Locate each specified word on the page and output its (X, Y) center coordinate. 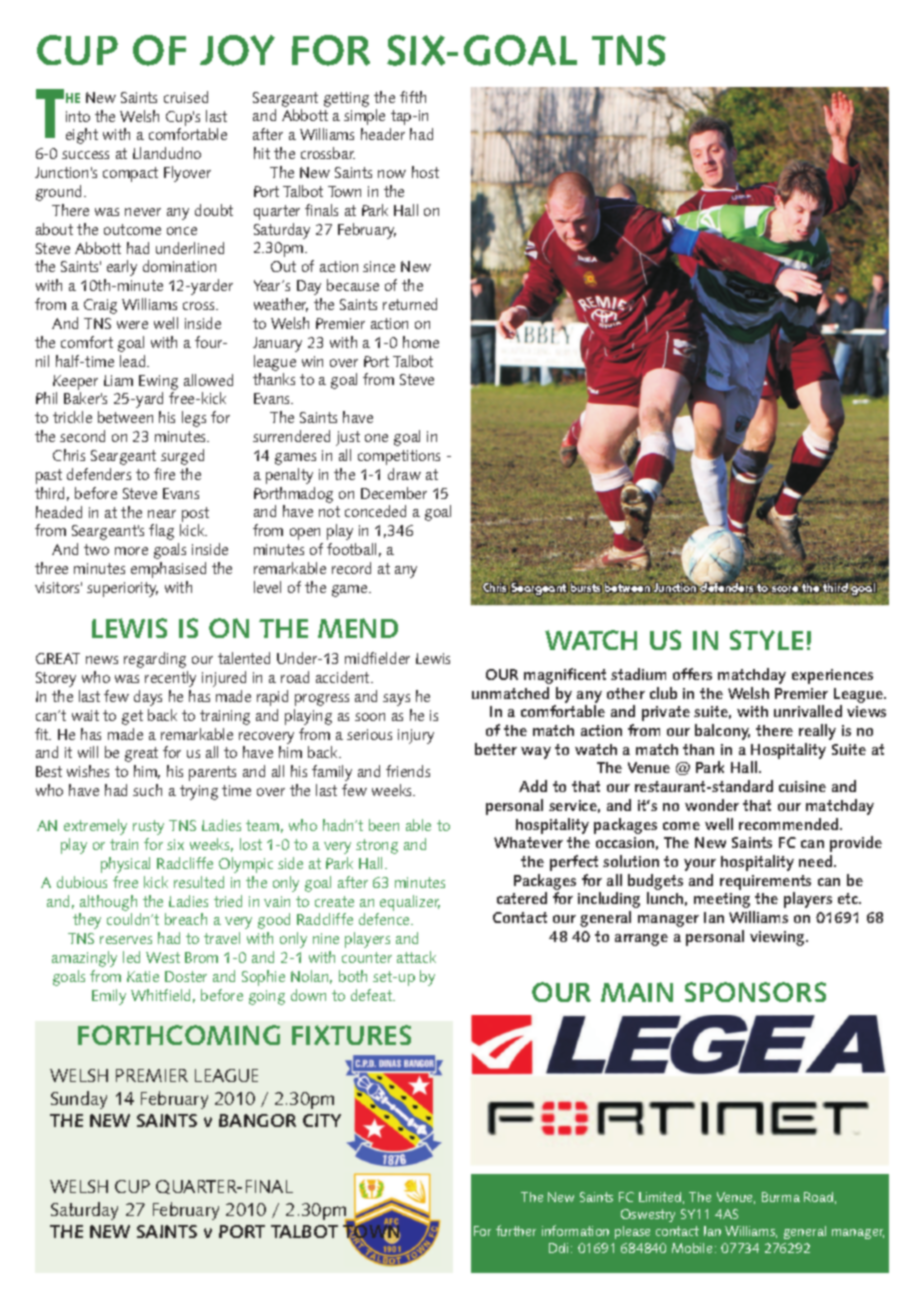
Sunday (79, 1100)
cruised (186, 97)
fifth (413, 97)
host (425, 172)
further (516, 1230)
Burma (781, 1197)
